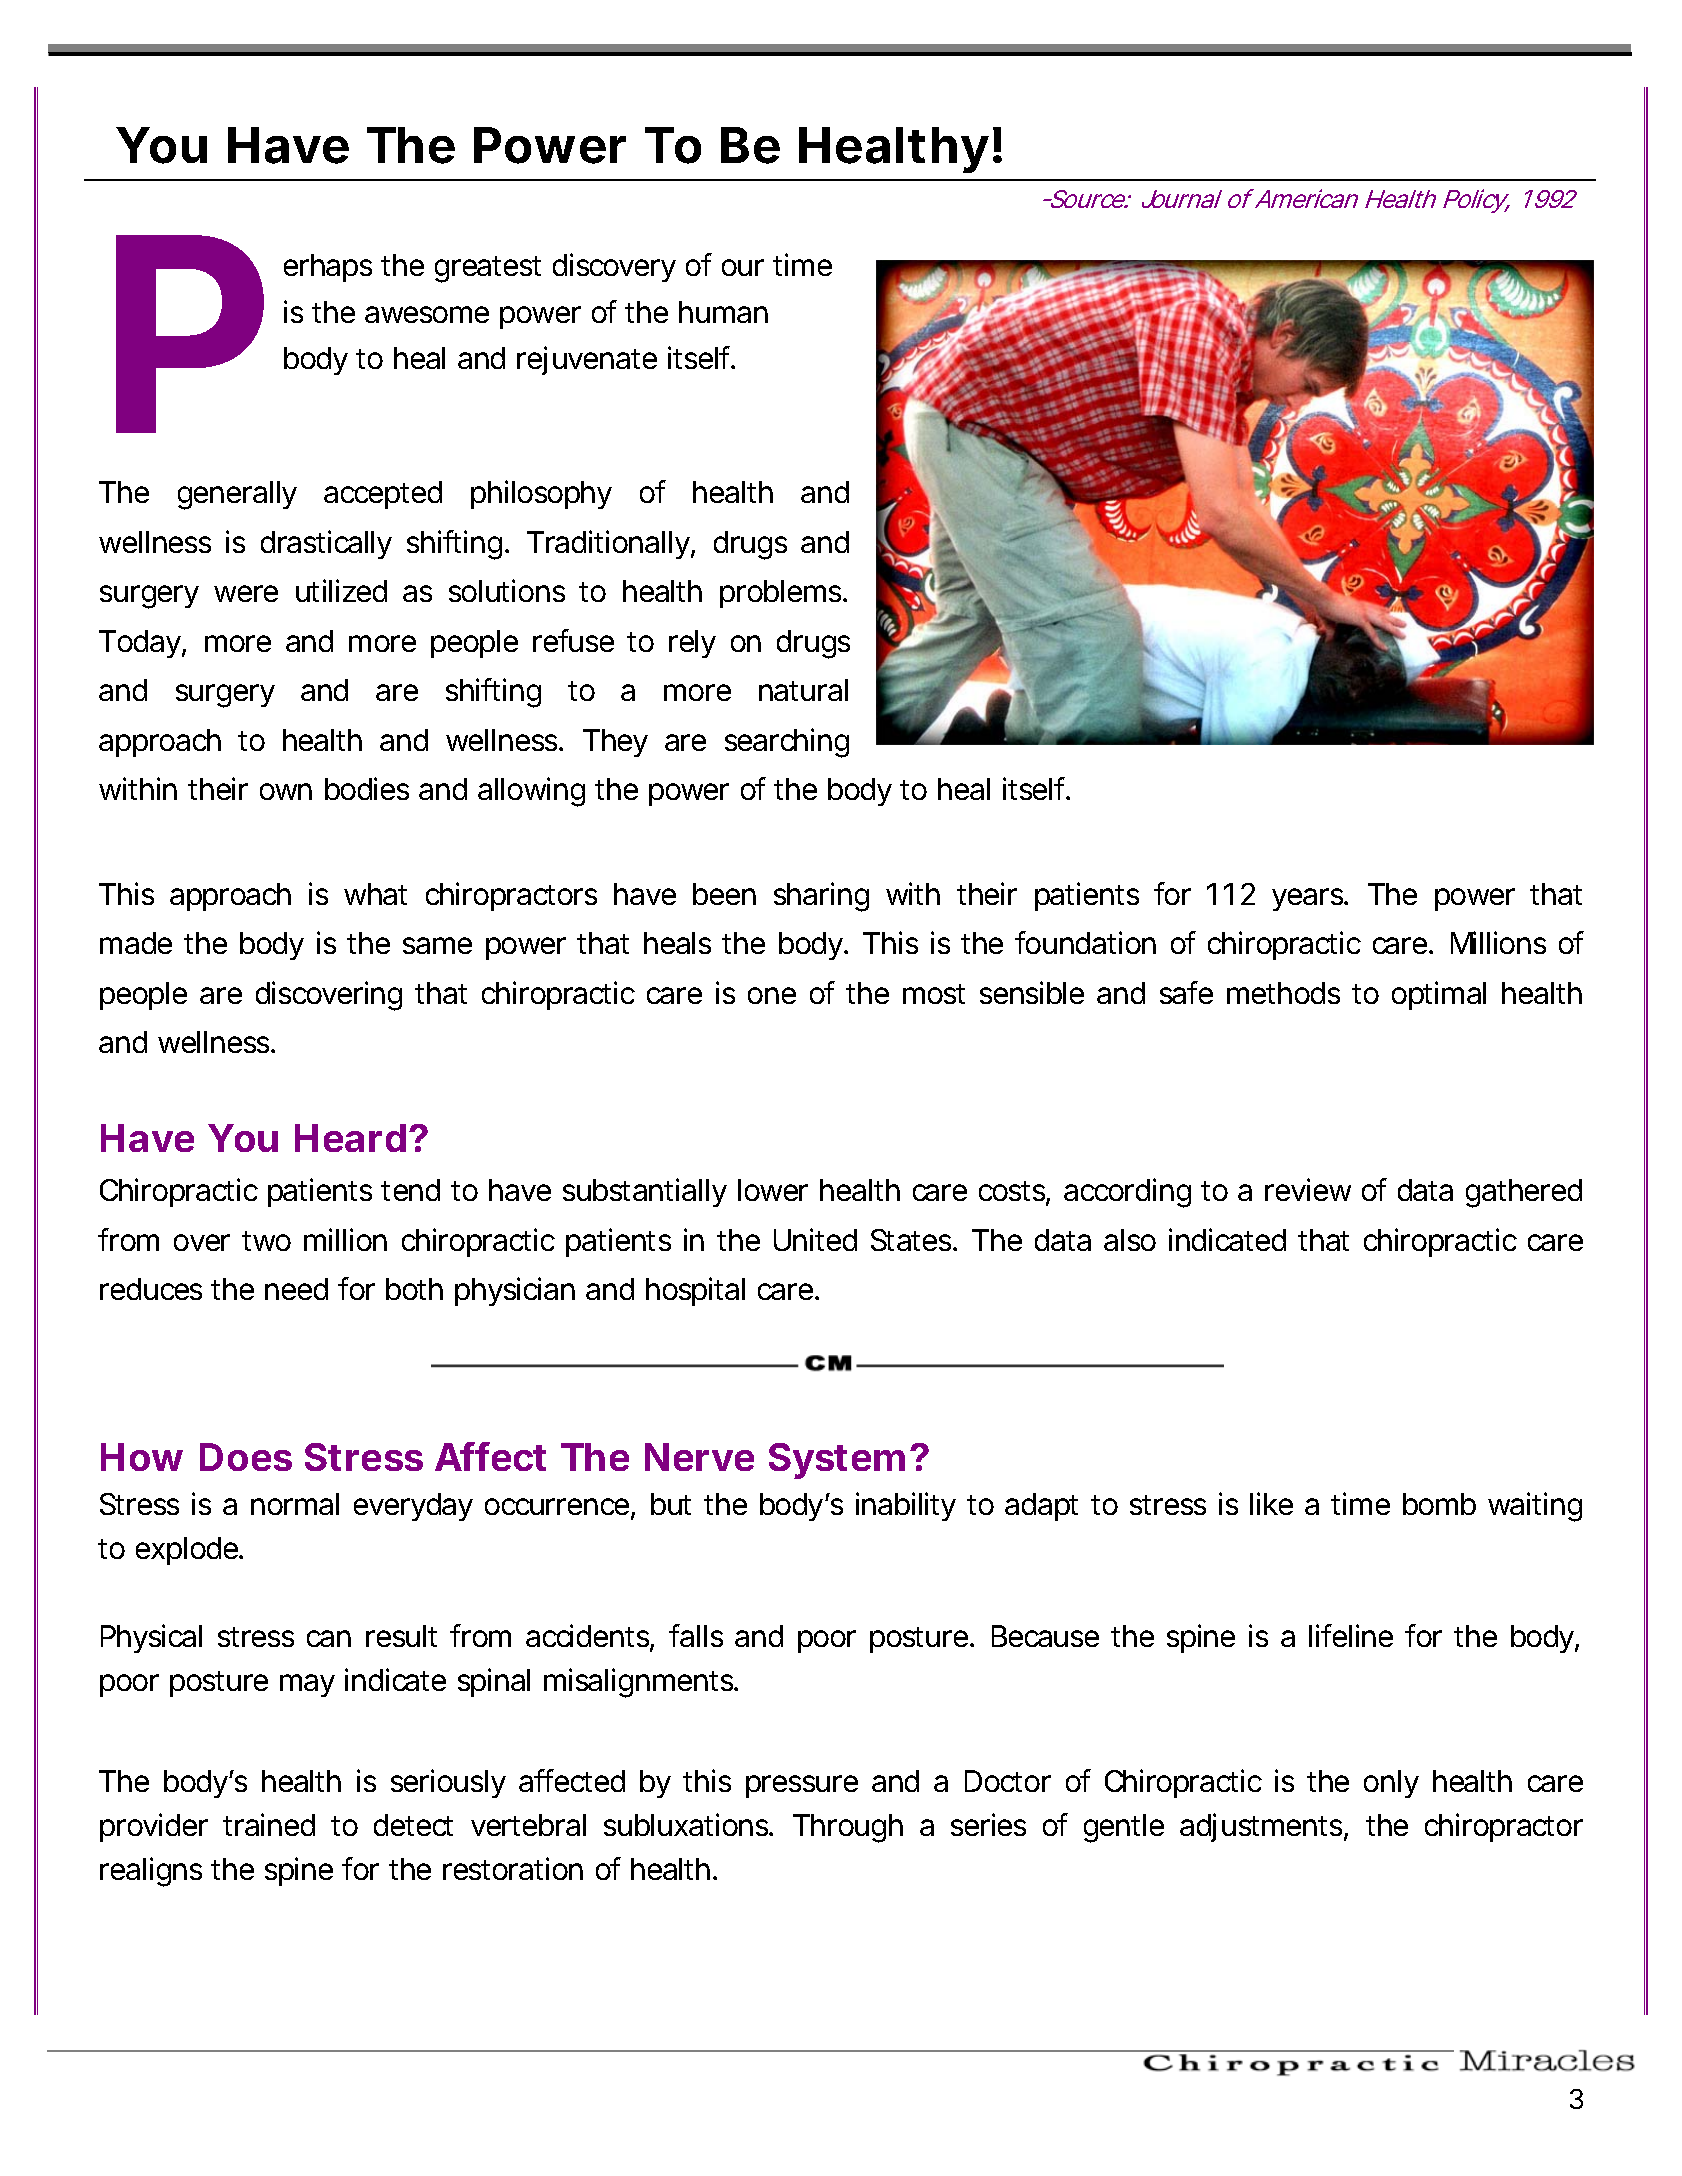 This screenshot has height=2176, width=1682. I want to click on Heard, so click(350, 1138).
